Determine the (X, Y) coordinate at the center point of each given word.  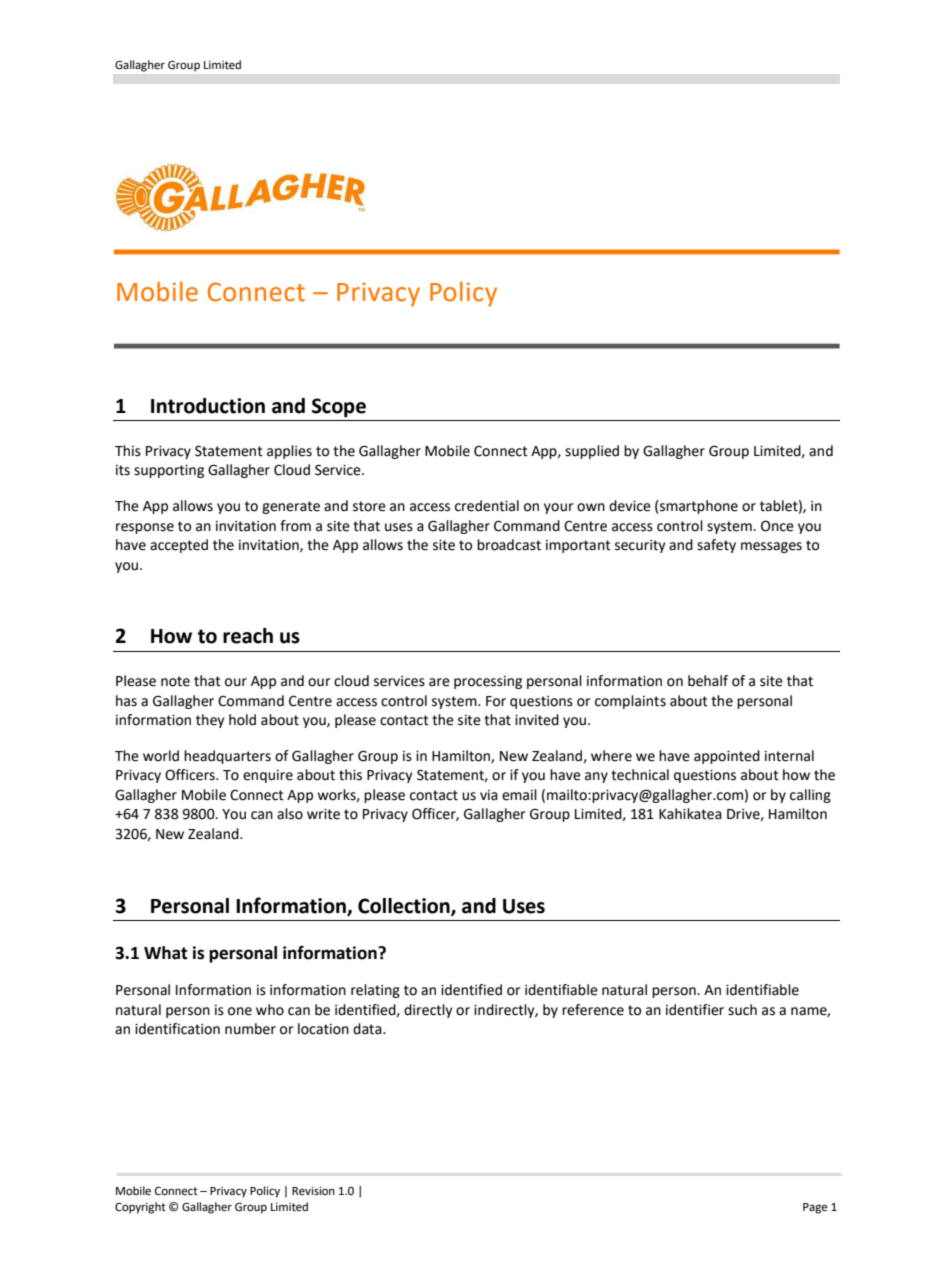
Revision (313, 1191)
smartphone (699, 507)
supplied (592, 452)
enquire (268, 776)
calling (810, 796)
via (489, 795)
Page (815, 1208)
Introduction (208, 406)
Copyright (140, 1208)
